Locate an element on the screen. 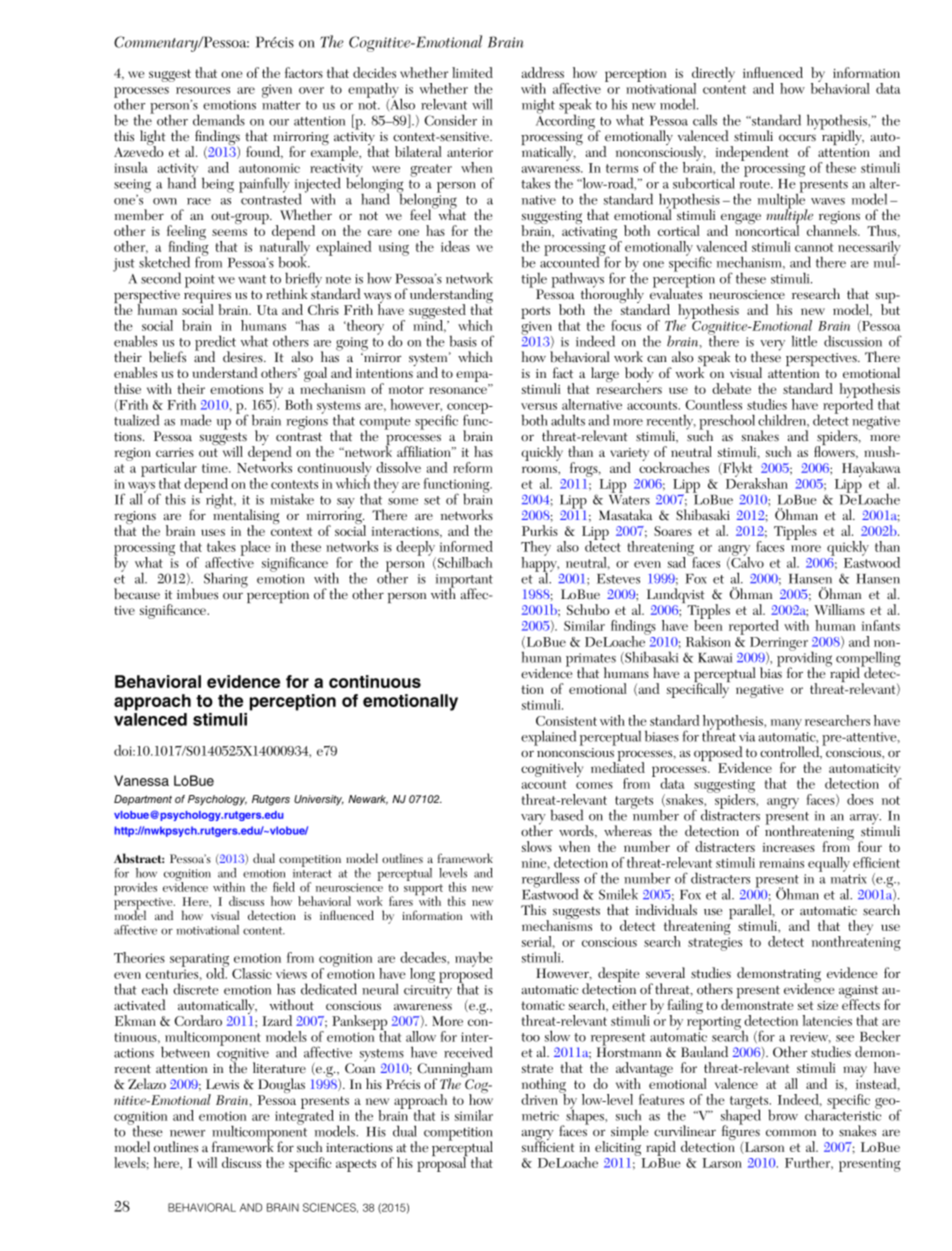 This screenshot has height=1251, width=952. driven is located at coordinates (541, 1098).
